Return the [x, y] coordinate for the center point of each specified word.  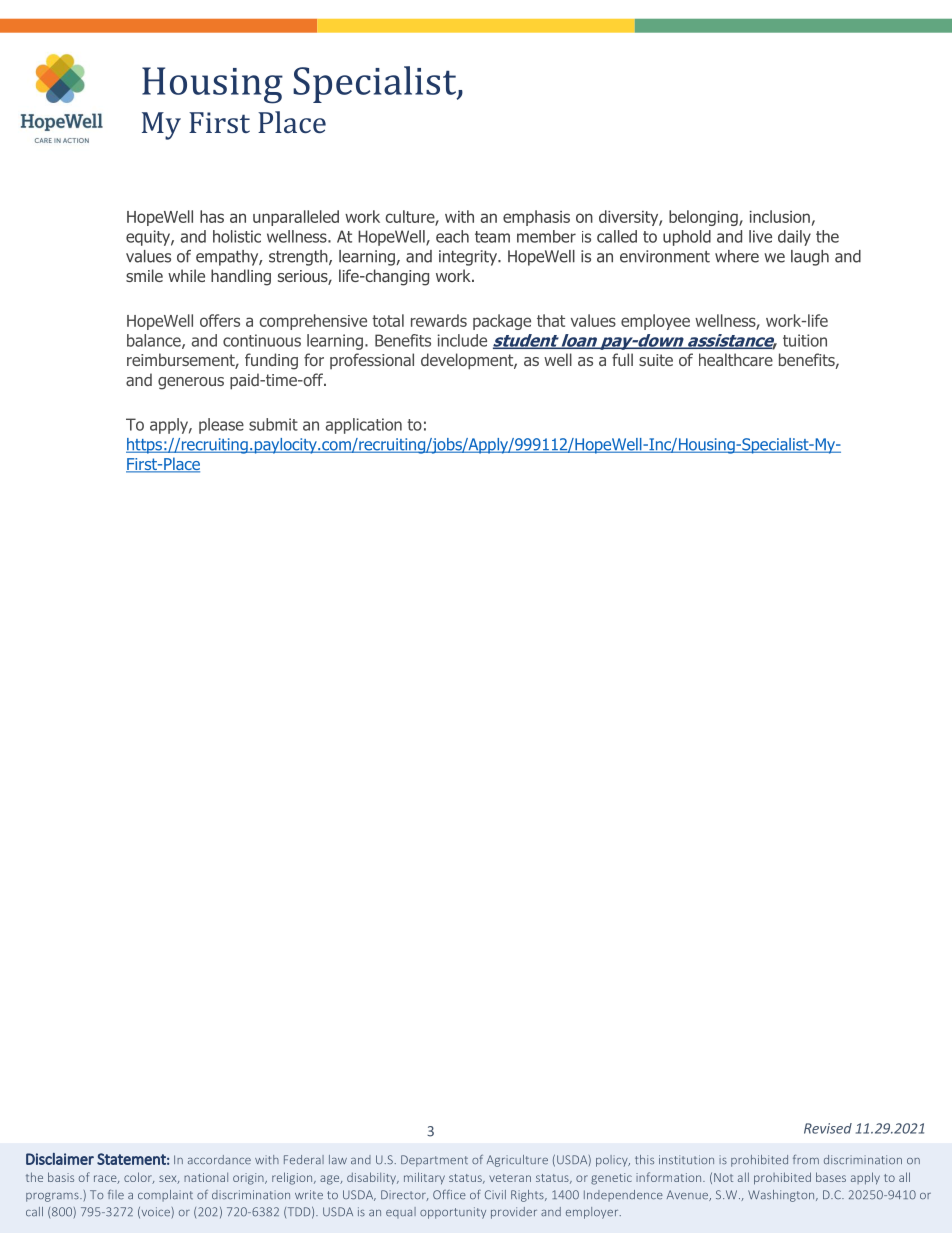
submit [273, 424]
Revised [828, 1128]
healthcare [736, 359]
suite [656, 360]
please [221, 426]
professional [372, 361]
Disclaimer [60, 1159]
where [737, 256]
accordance [219, 1160]
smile [144, 275]
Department [434, 1161]
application [364, 426]
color [139, 1178]
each [452, 236]
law [338, 1159]
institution [686, 1160]
